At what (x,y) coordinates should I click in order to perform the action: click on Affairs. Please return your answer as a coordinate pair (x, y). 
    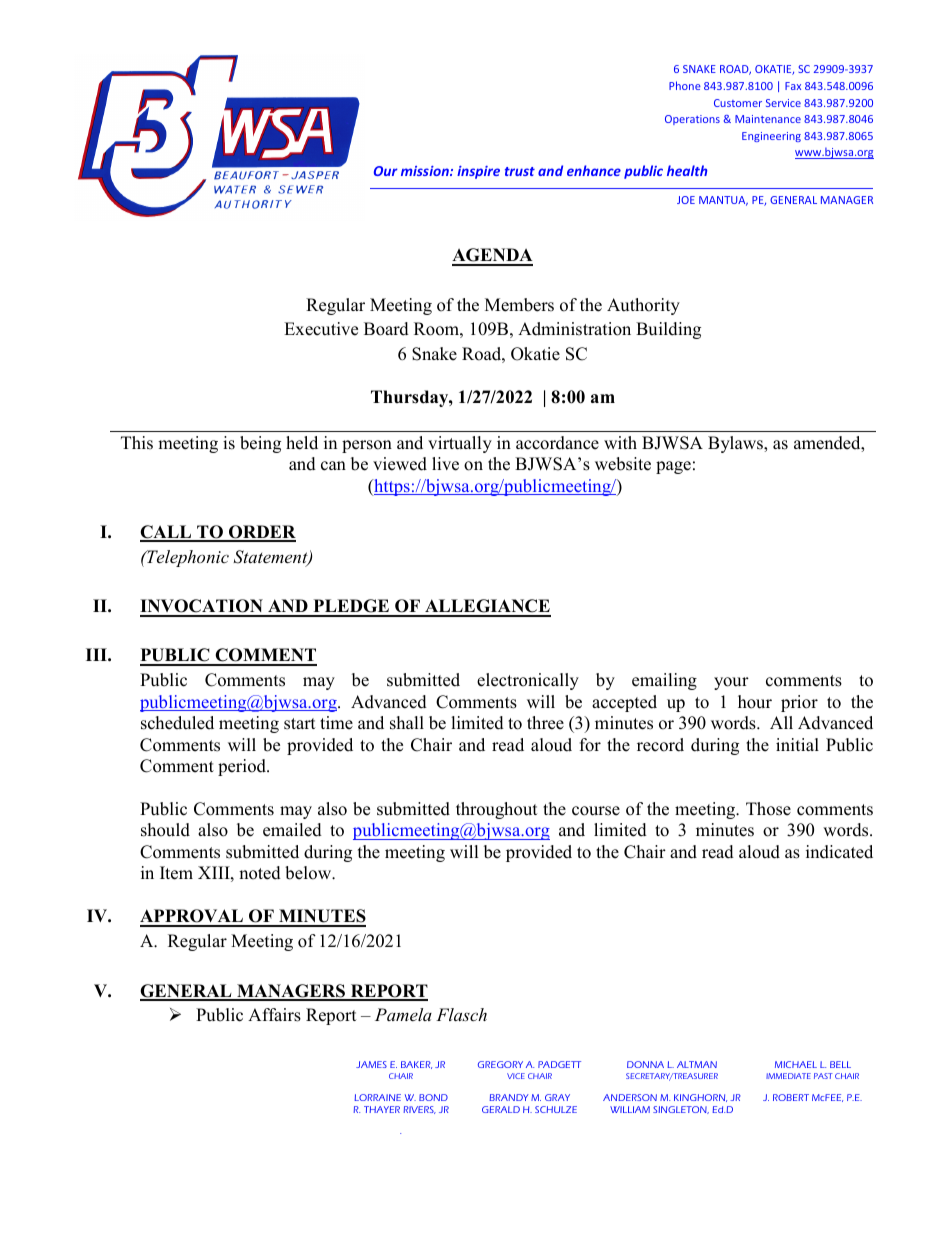
    Looking at the image, I should click on (274, 1015).
